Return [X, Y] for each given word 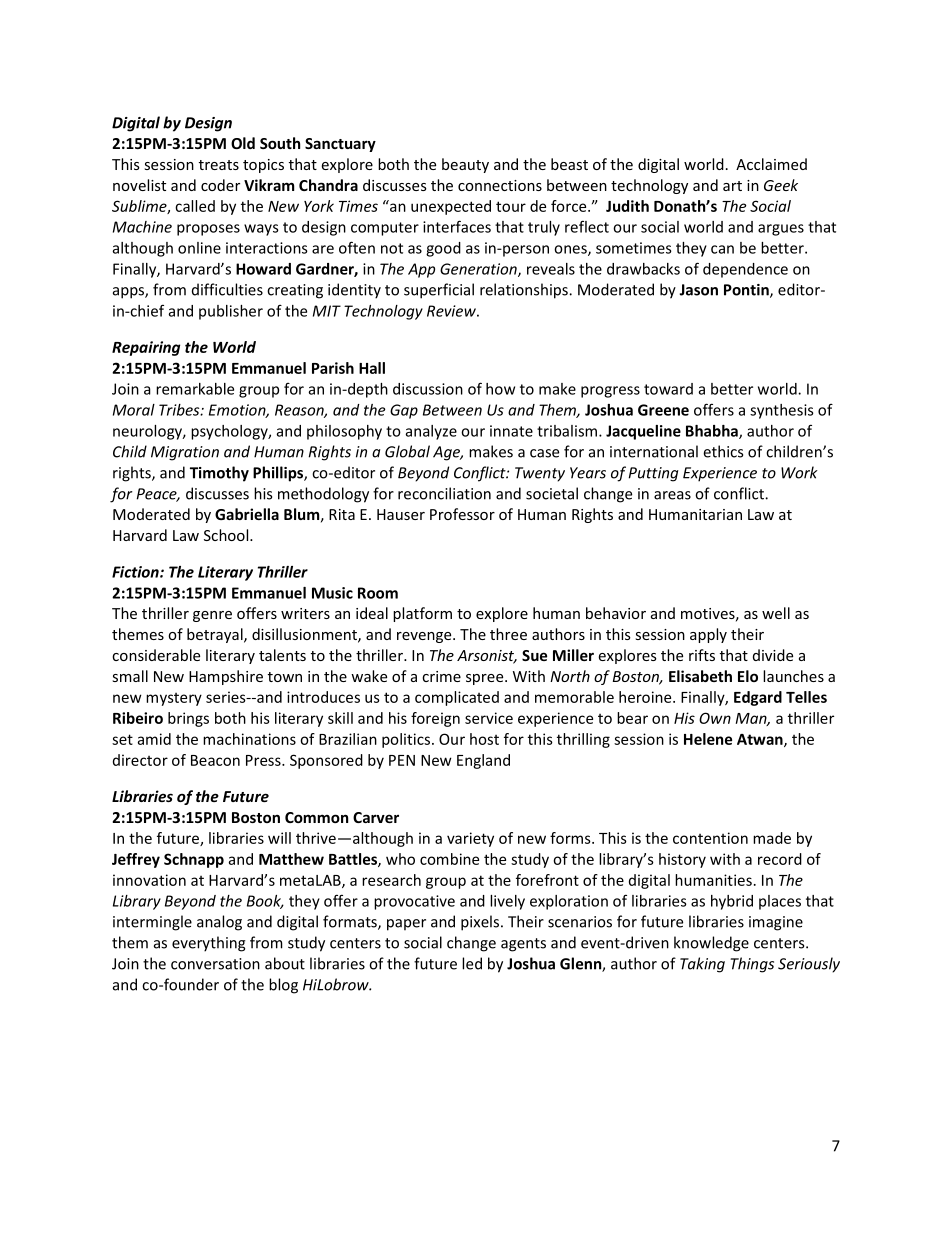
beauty [465, 165]
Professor [462, 514]
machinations [249, 739]
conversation [215, 964]
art [732, 186]
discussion [428, 389]
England [483, 761]
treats [219, 165]
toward [668, 389]
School [227, 535]
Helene [708, 739]
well [776, 613]
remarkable [195, 389]
